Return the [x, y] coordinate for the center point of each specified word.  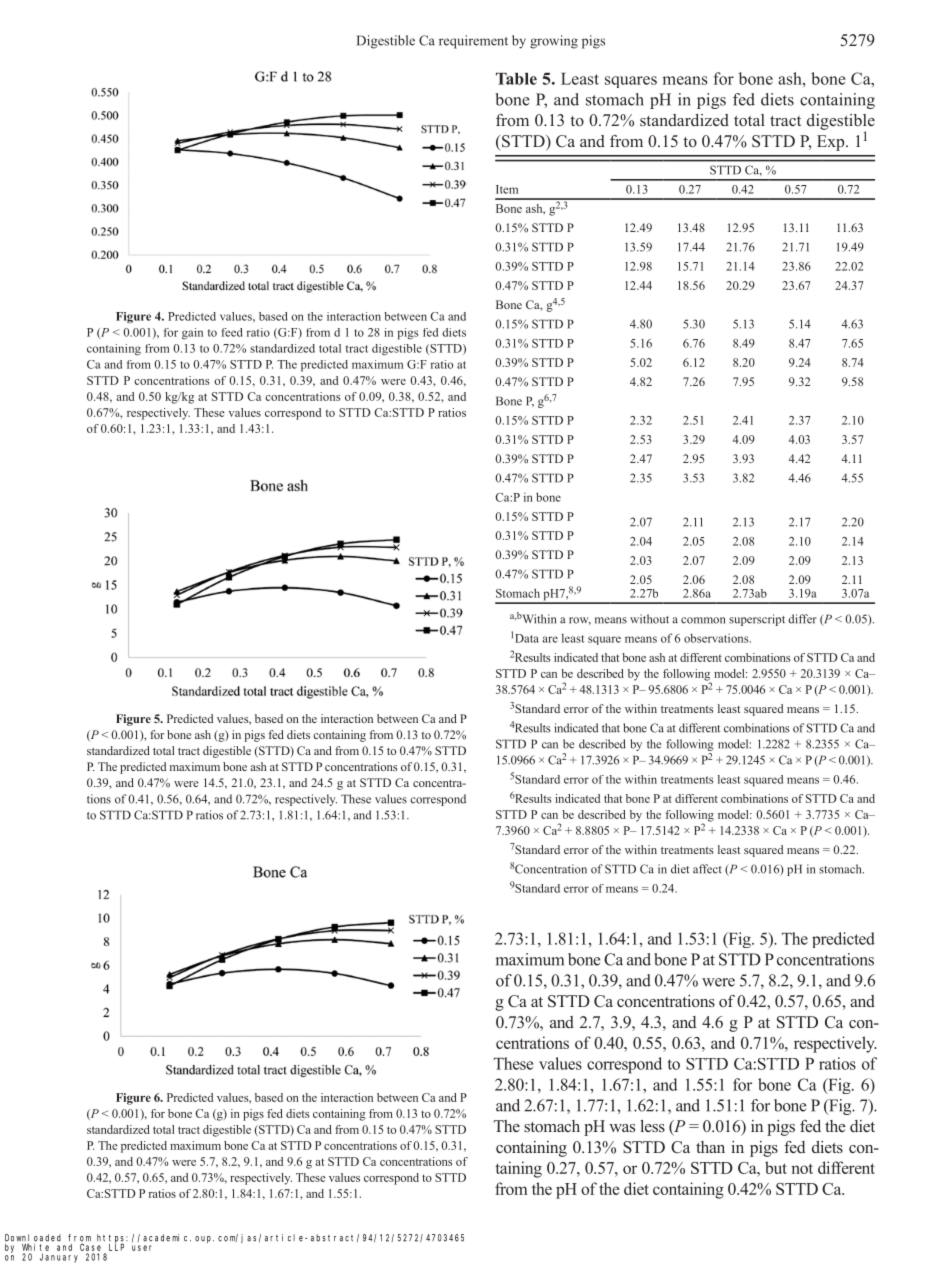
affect [707, 869]
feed [232, 332]
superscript [757, 620]
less [652, 1126]
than [710, 1147]
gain [192, 334]
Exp [832, 143]
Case [90, 1247]
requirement [473, 42]
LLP [116, 1247]
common [703, 620]
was [622, 1128]
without [649, 619]
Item [507, 189]
